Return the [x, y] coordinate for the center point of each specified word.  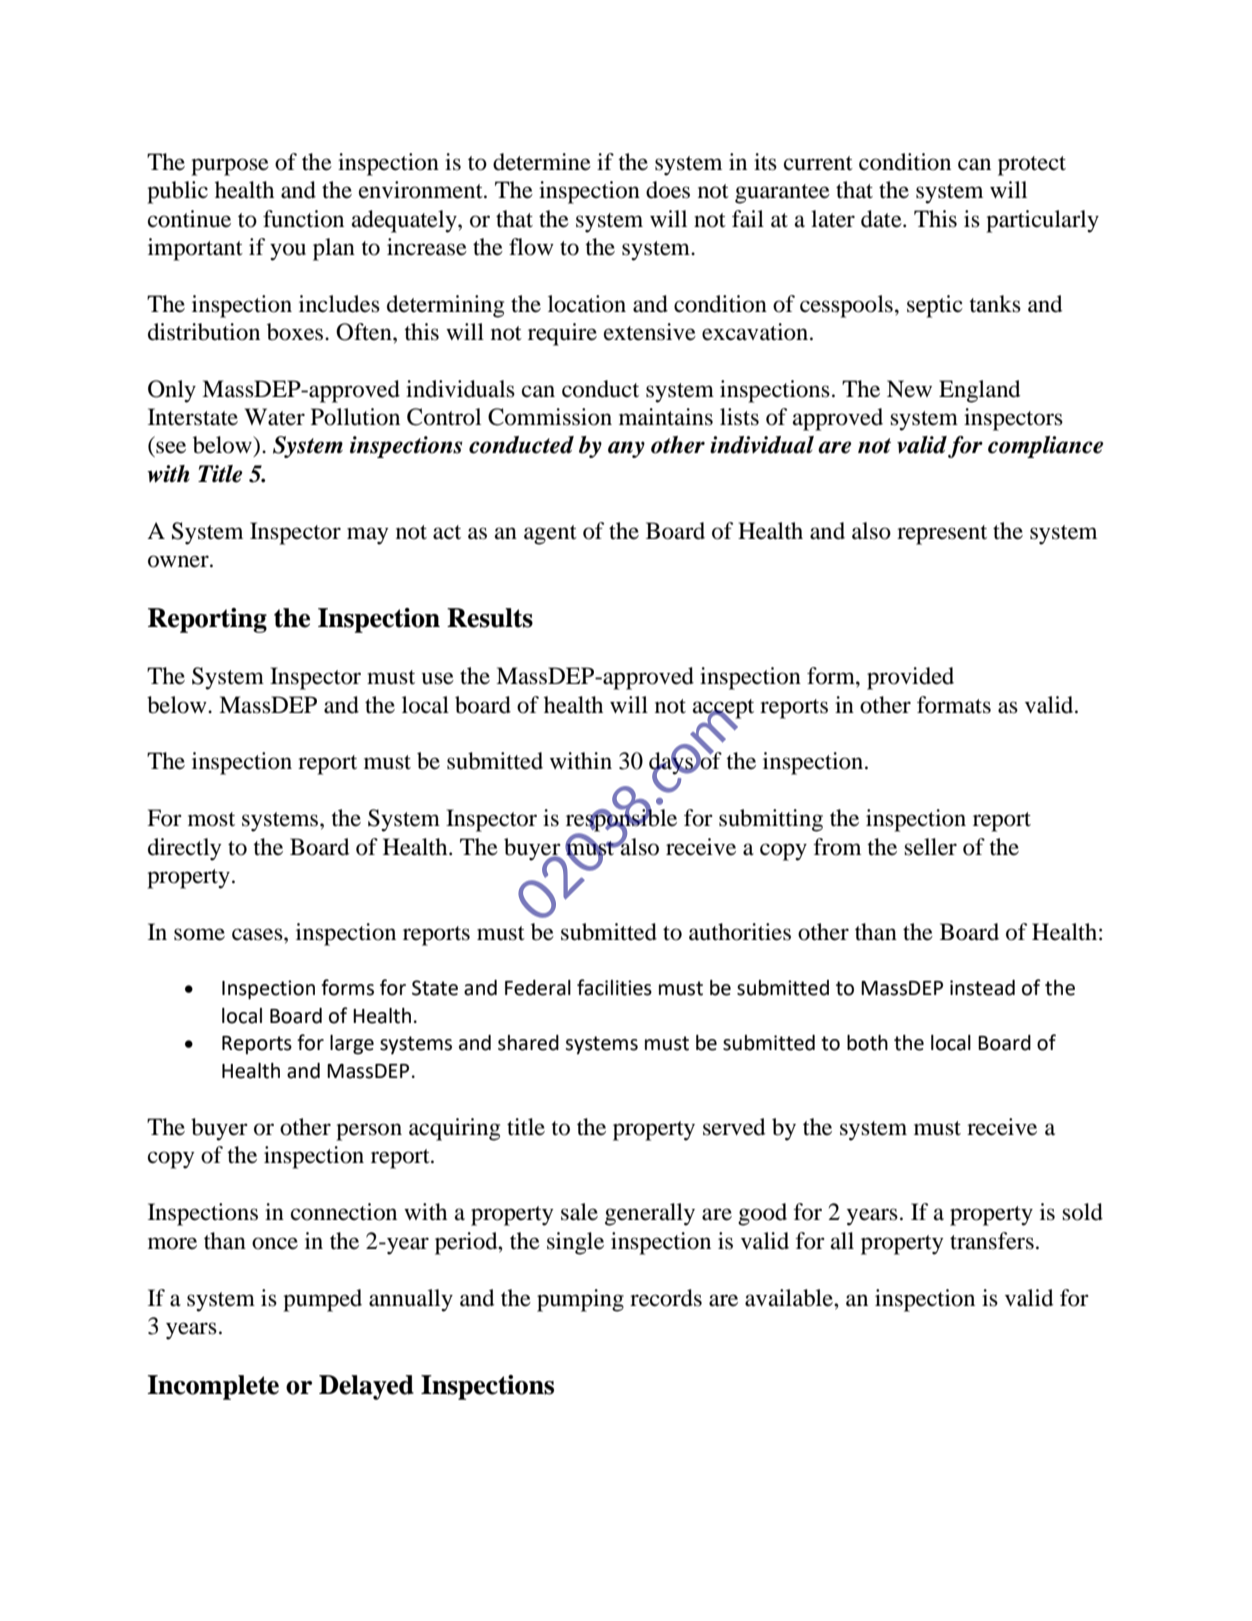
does [668, 190]
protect [1032, 166]
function [303, 219]
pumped [322, 1300]
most [211, 819]
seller [930, 847]
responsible [621, 820]
